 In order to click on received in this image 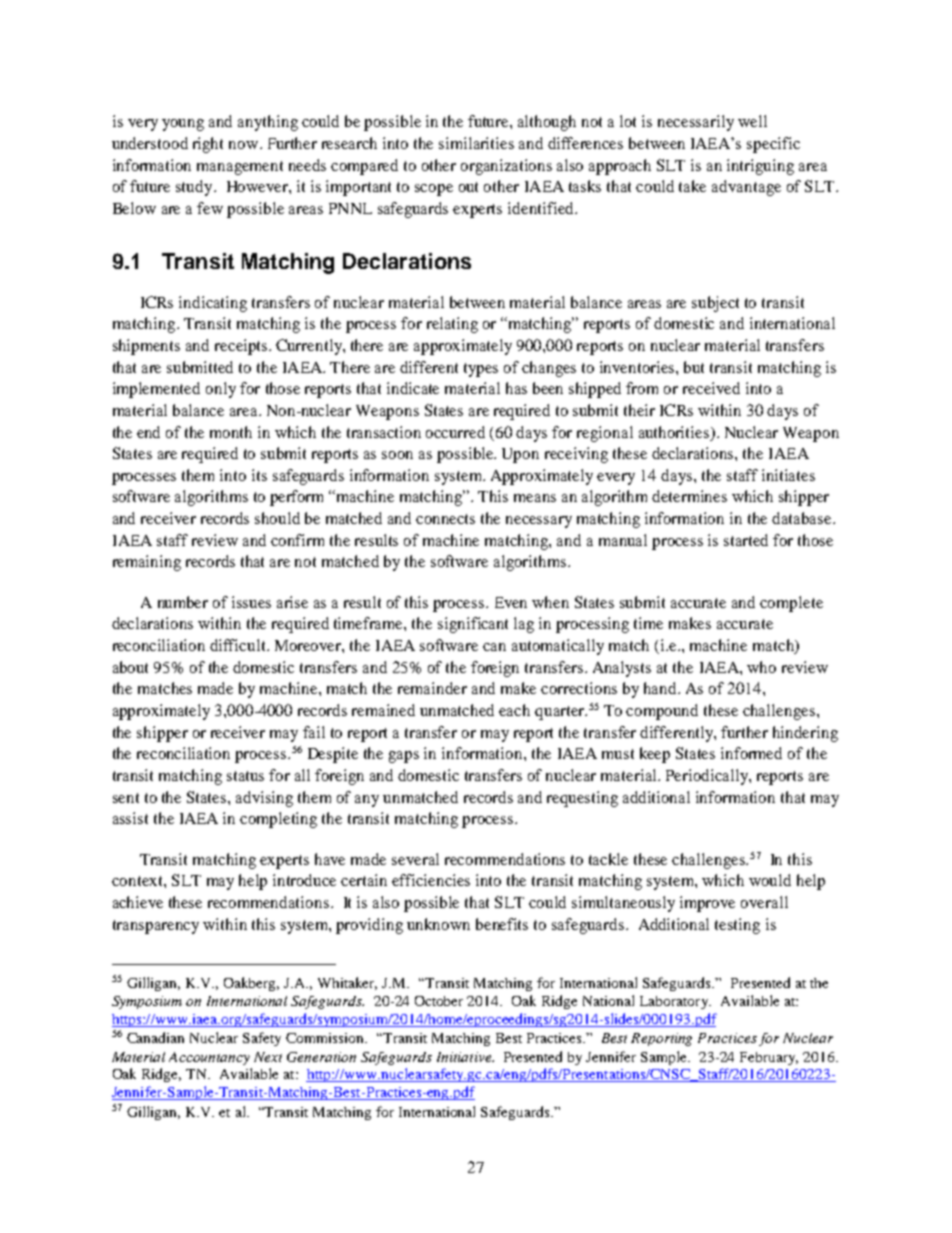, I will do `click(711, 388)`.
